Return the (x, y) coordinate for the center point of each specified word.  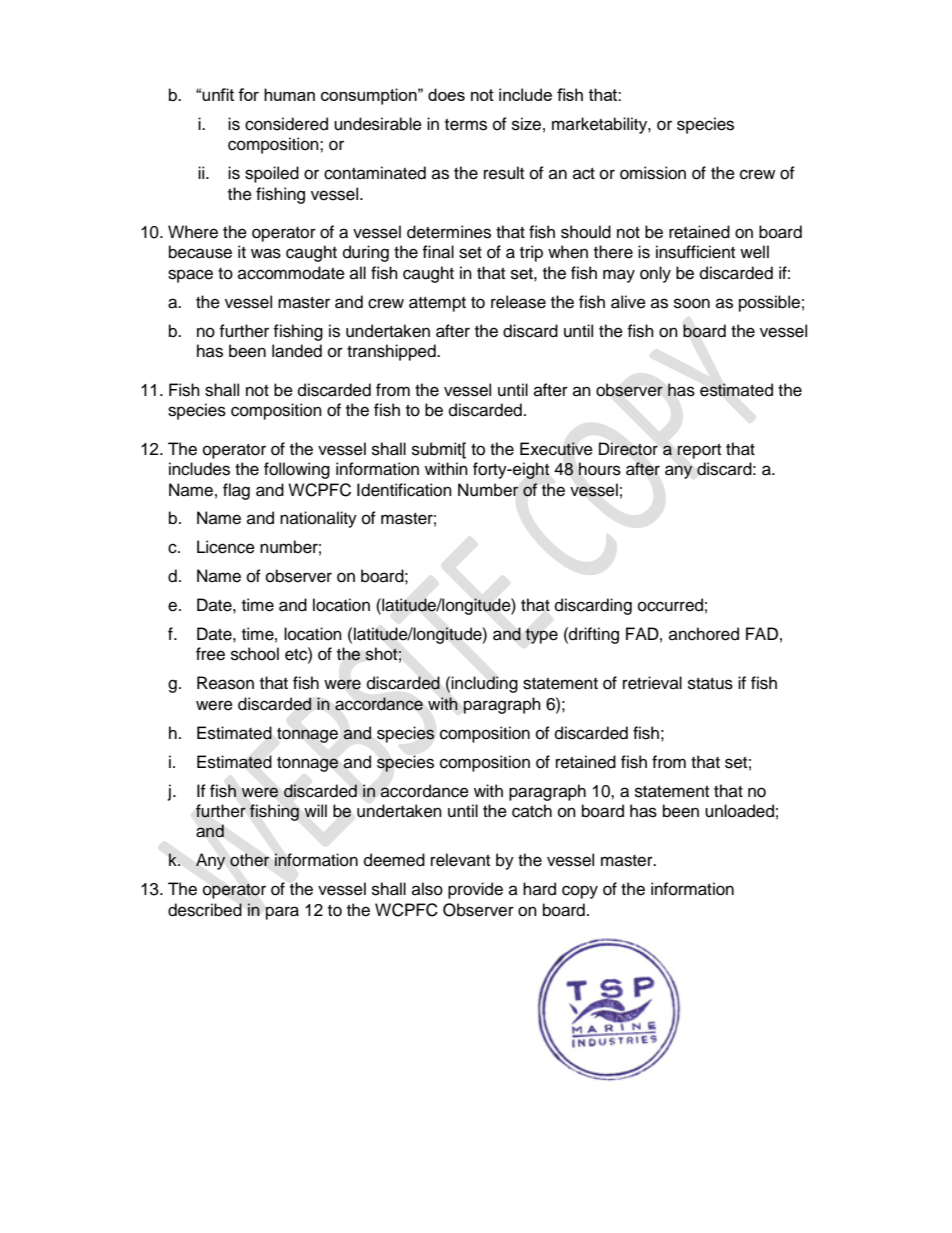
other (249, 860)
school (255, 654)
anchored (704, 634)
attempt (437, 304)
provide (475, 890)
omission (653, 173)
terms (466, 125)
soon (692, 303)
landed (297, 351)
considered (286, 124)
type (541, 636)
